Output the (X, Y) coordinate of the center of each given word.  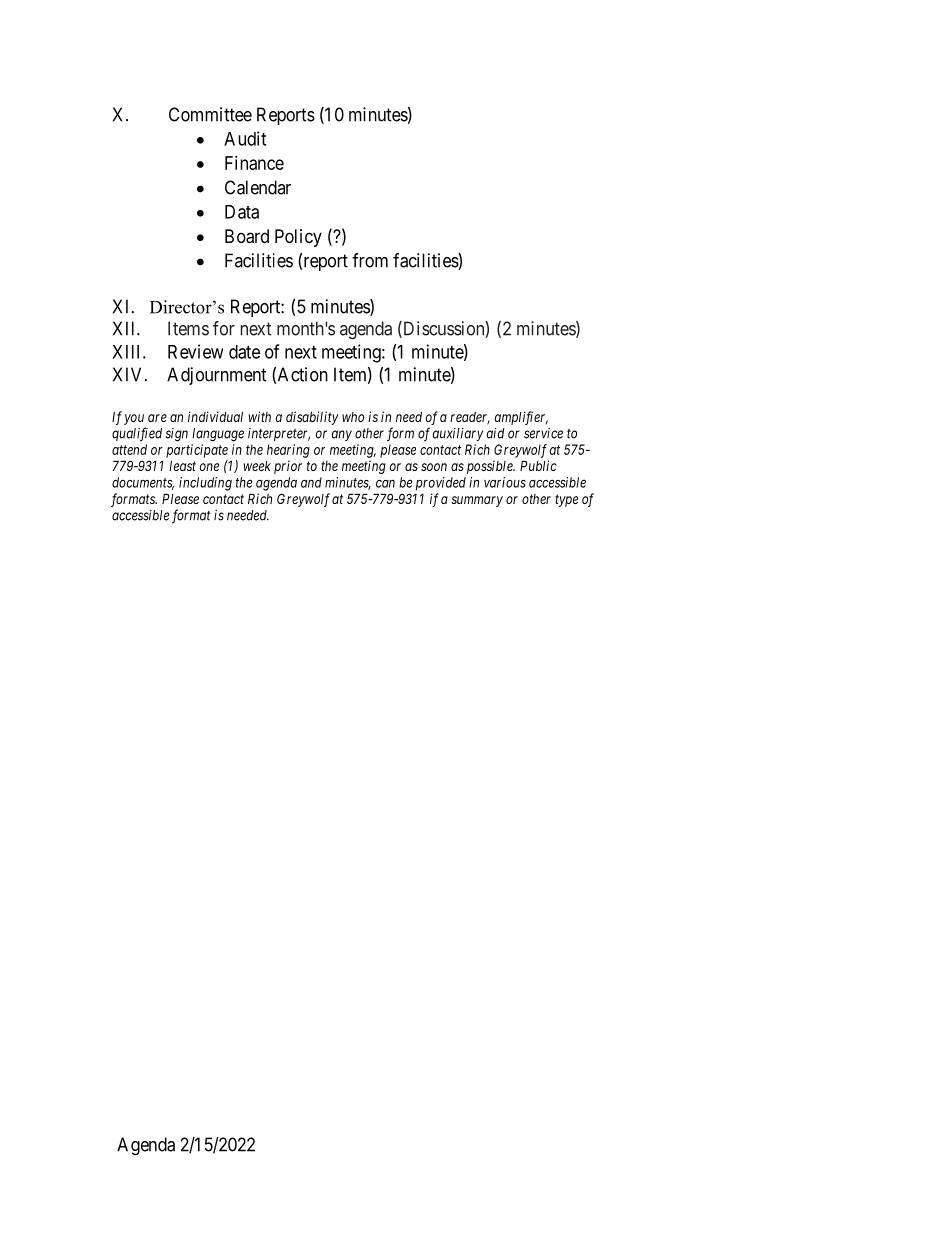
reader (470, 418)
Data (242, 212)
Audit (245, 138)
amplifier (521, 418)
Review (195, 351)
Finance (254, 163)
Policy (298, 238)
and (311, 482)
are (157, 418)
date (244, 352)
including (205, 484)
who (353, 417)
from (370, 260)
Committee (210, 114)
